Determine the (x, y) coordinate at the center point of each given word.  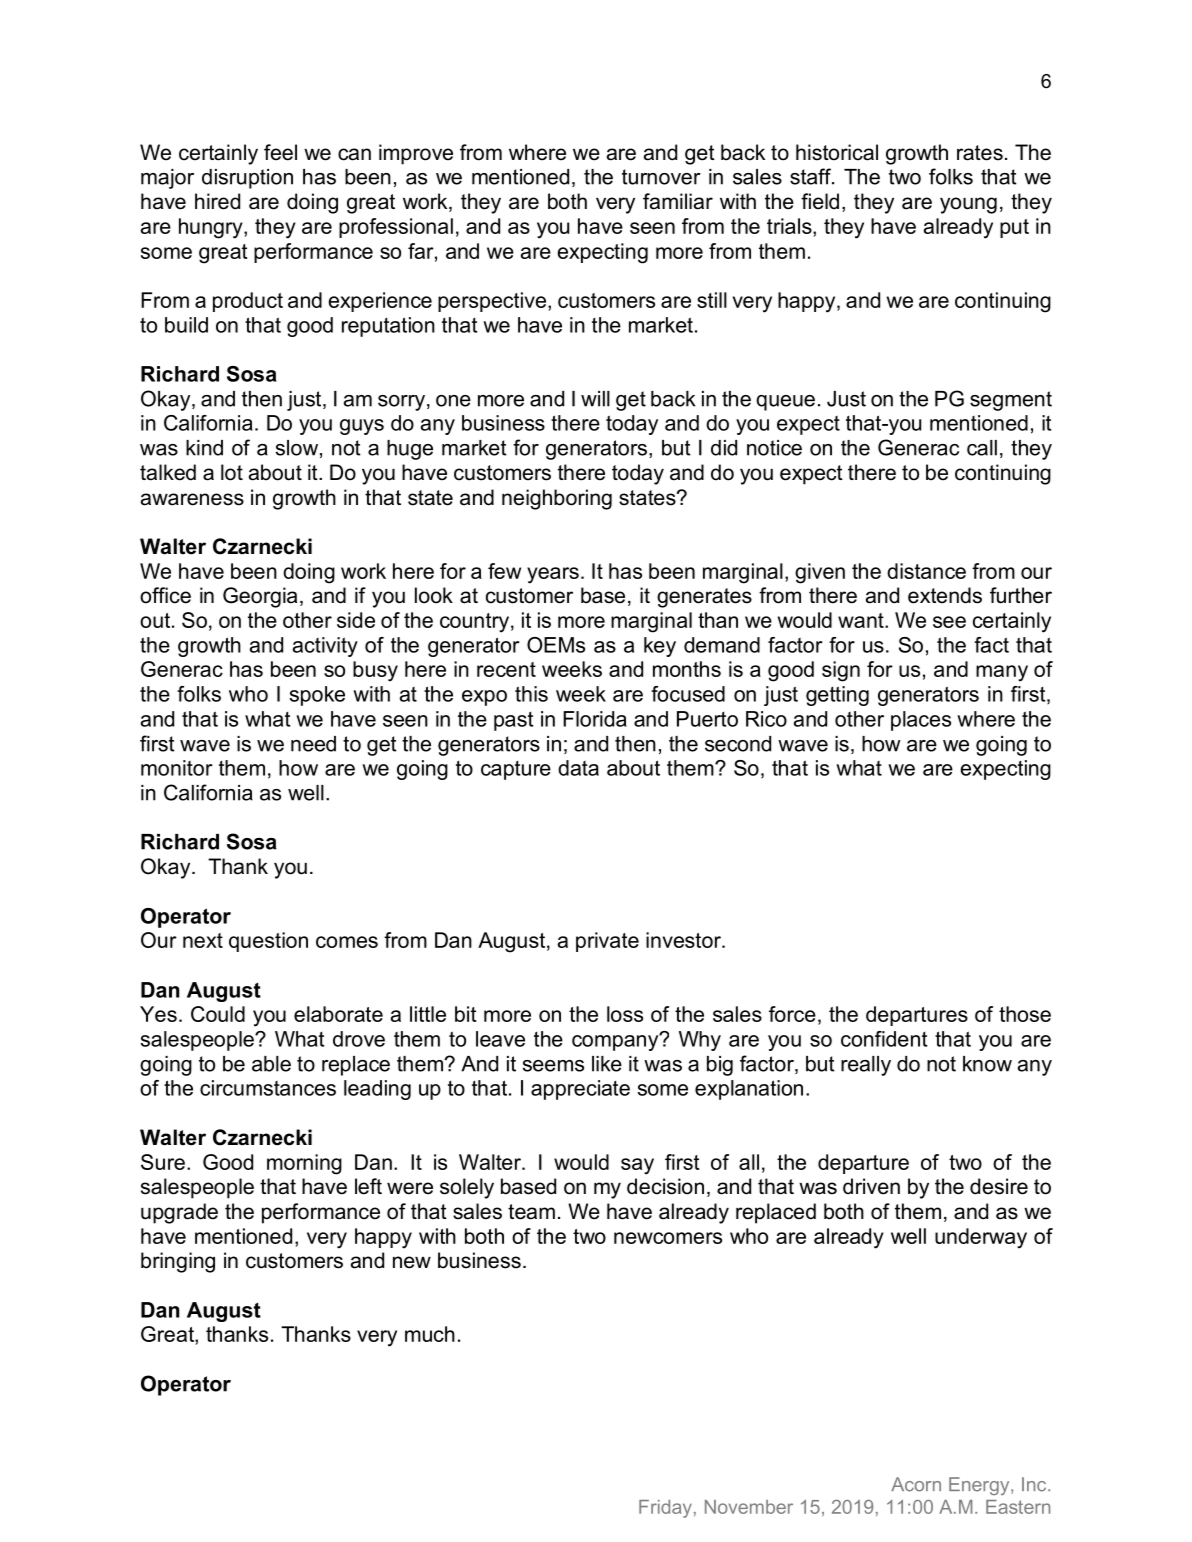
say (637, 1166)
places (921, 721)
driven (871, 1186)
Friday (665, 1509)
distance (926, 571)
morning (304, 1164)
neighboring (557, 499)
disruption (247, 179)
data (578, 768)
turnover (661, 177)
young (968, 205)
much (430, 1334)
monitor (176, 768)
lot (232, 472)
